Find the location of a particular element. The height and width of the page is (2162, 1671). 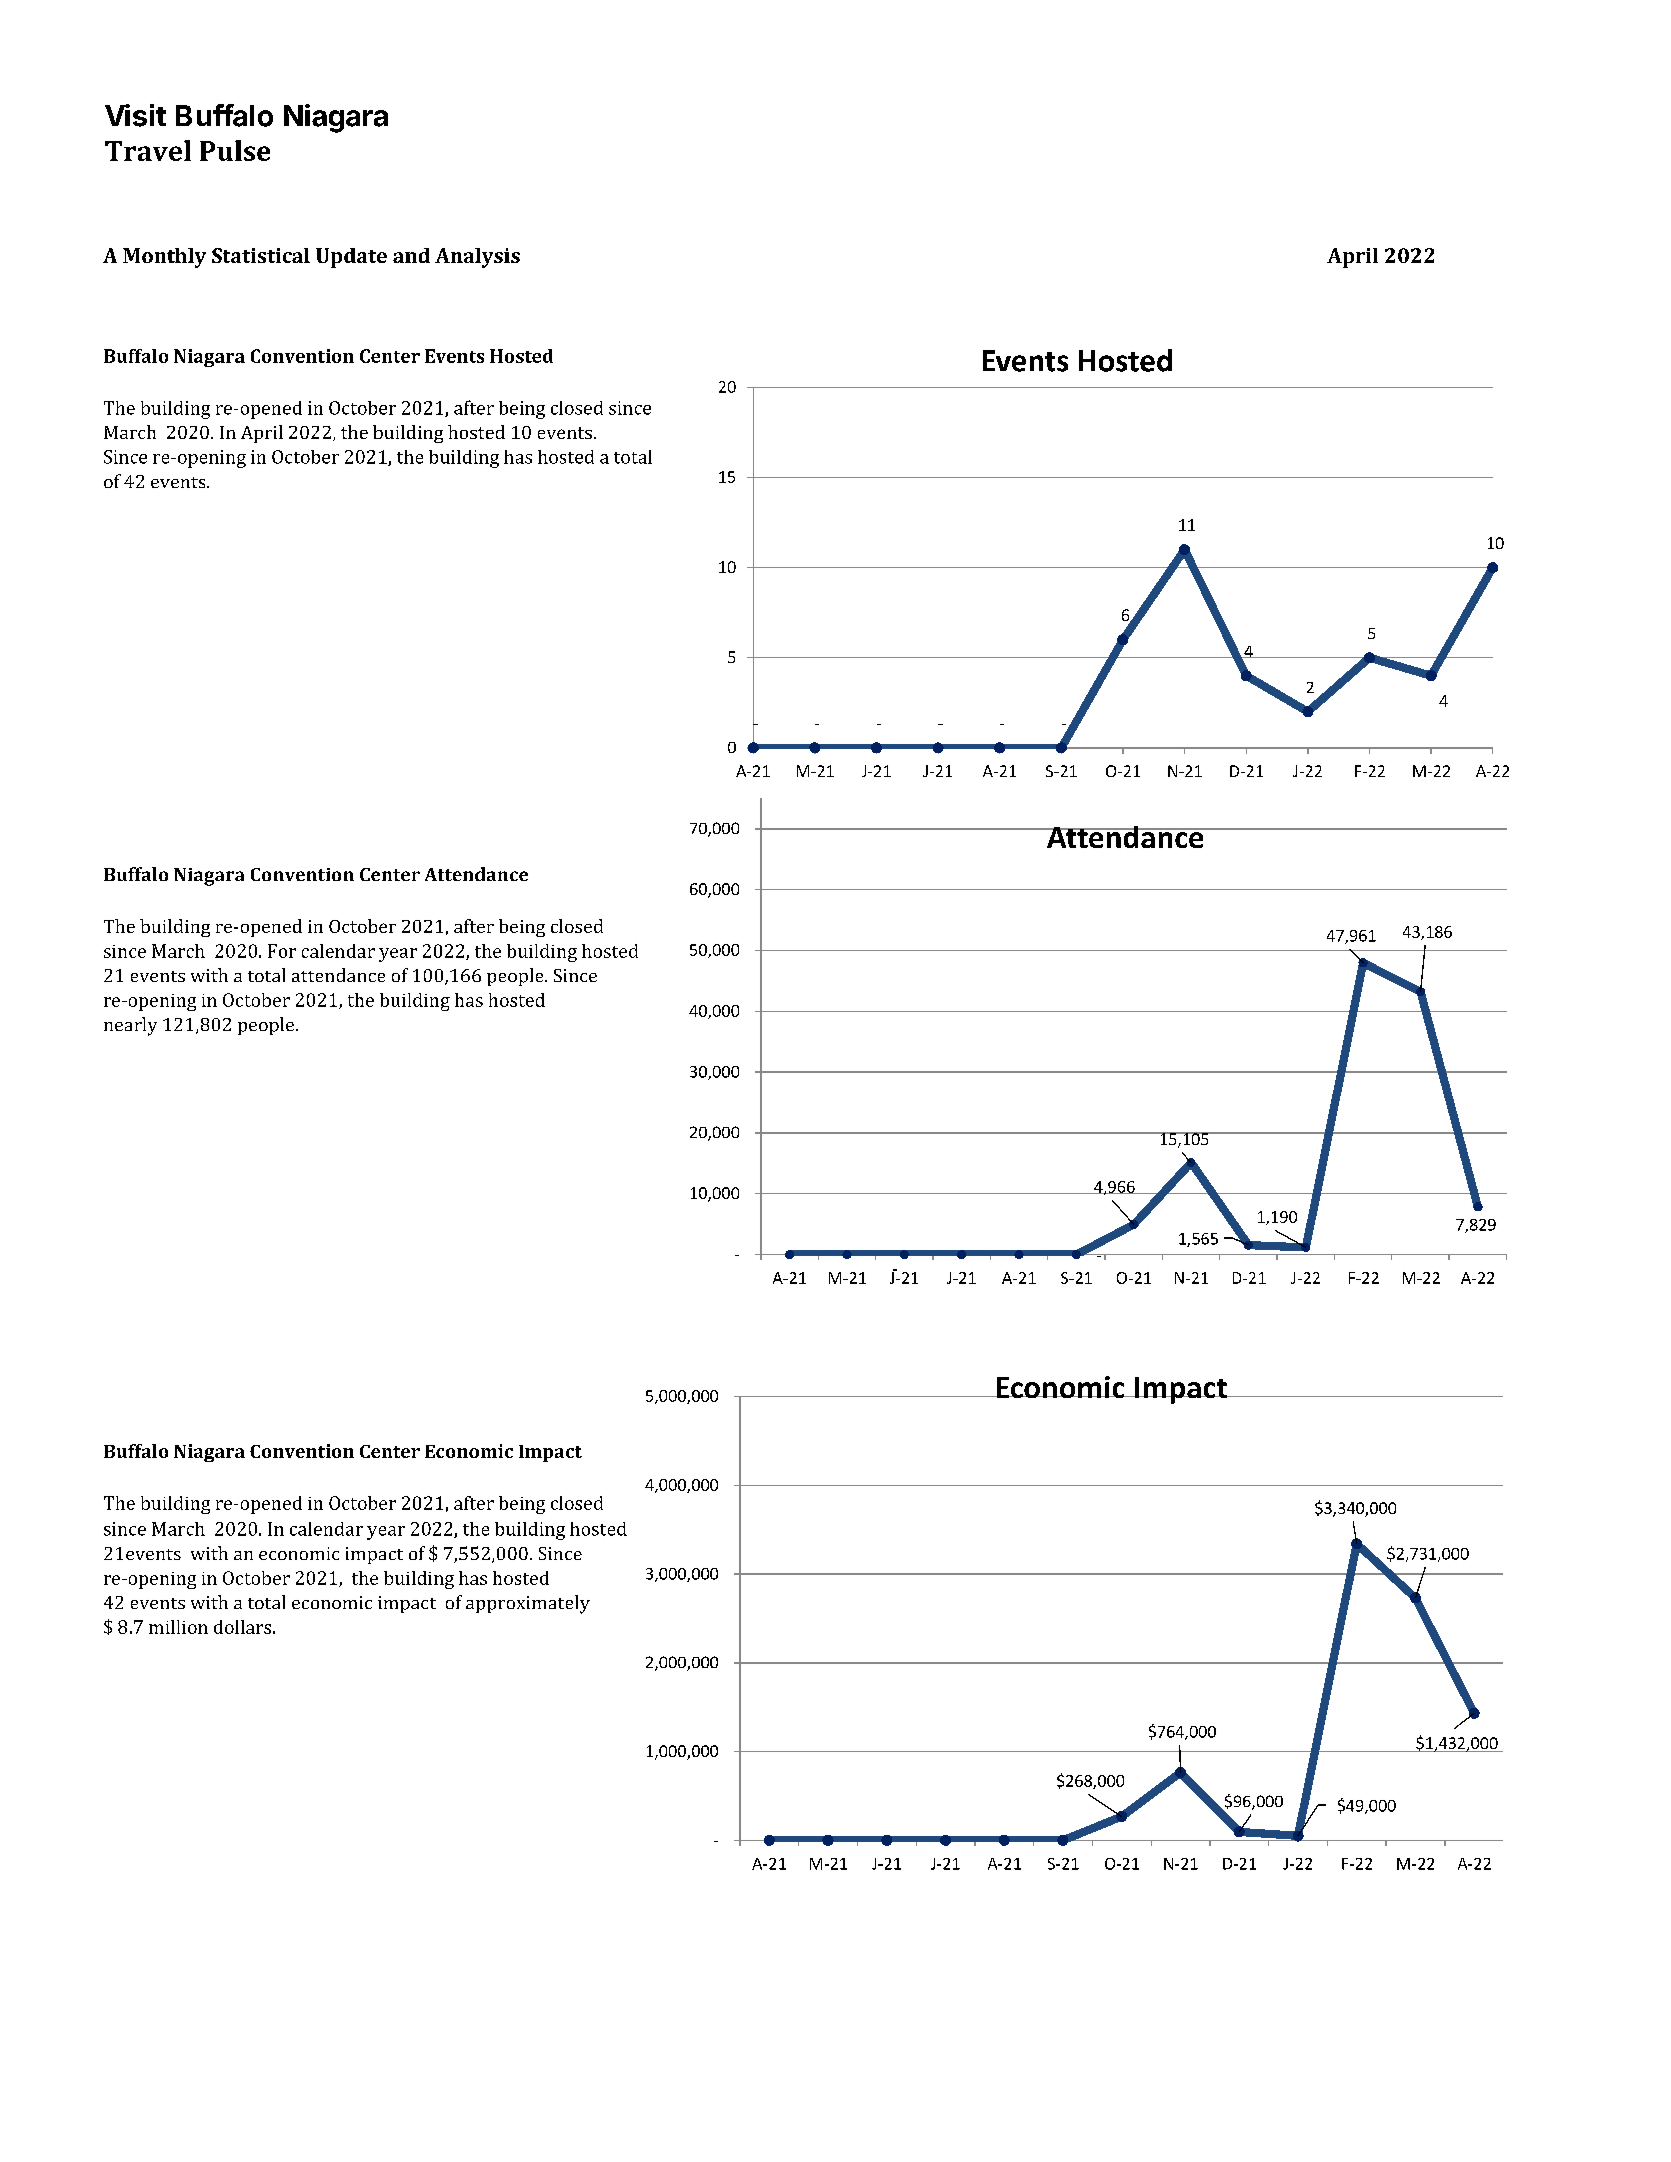

approximately is located at coordinates (528, 1604).
